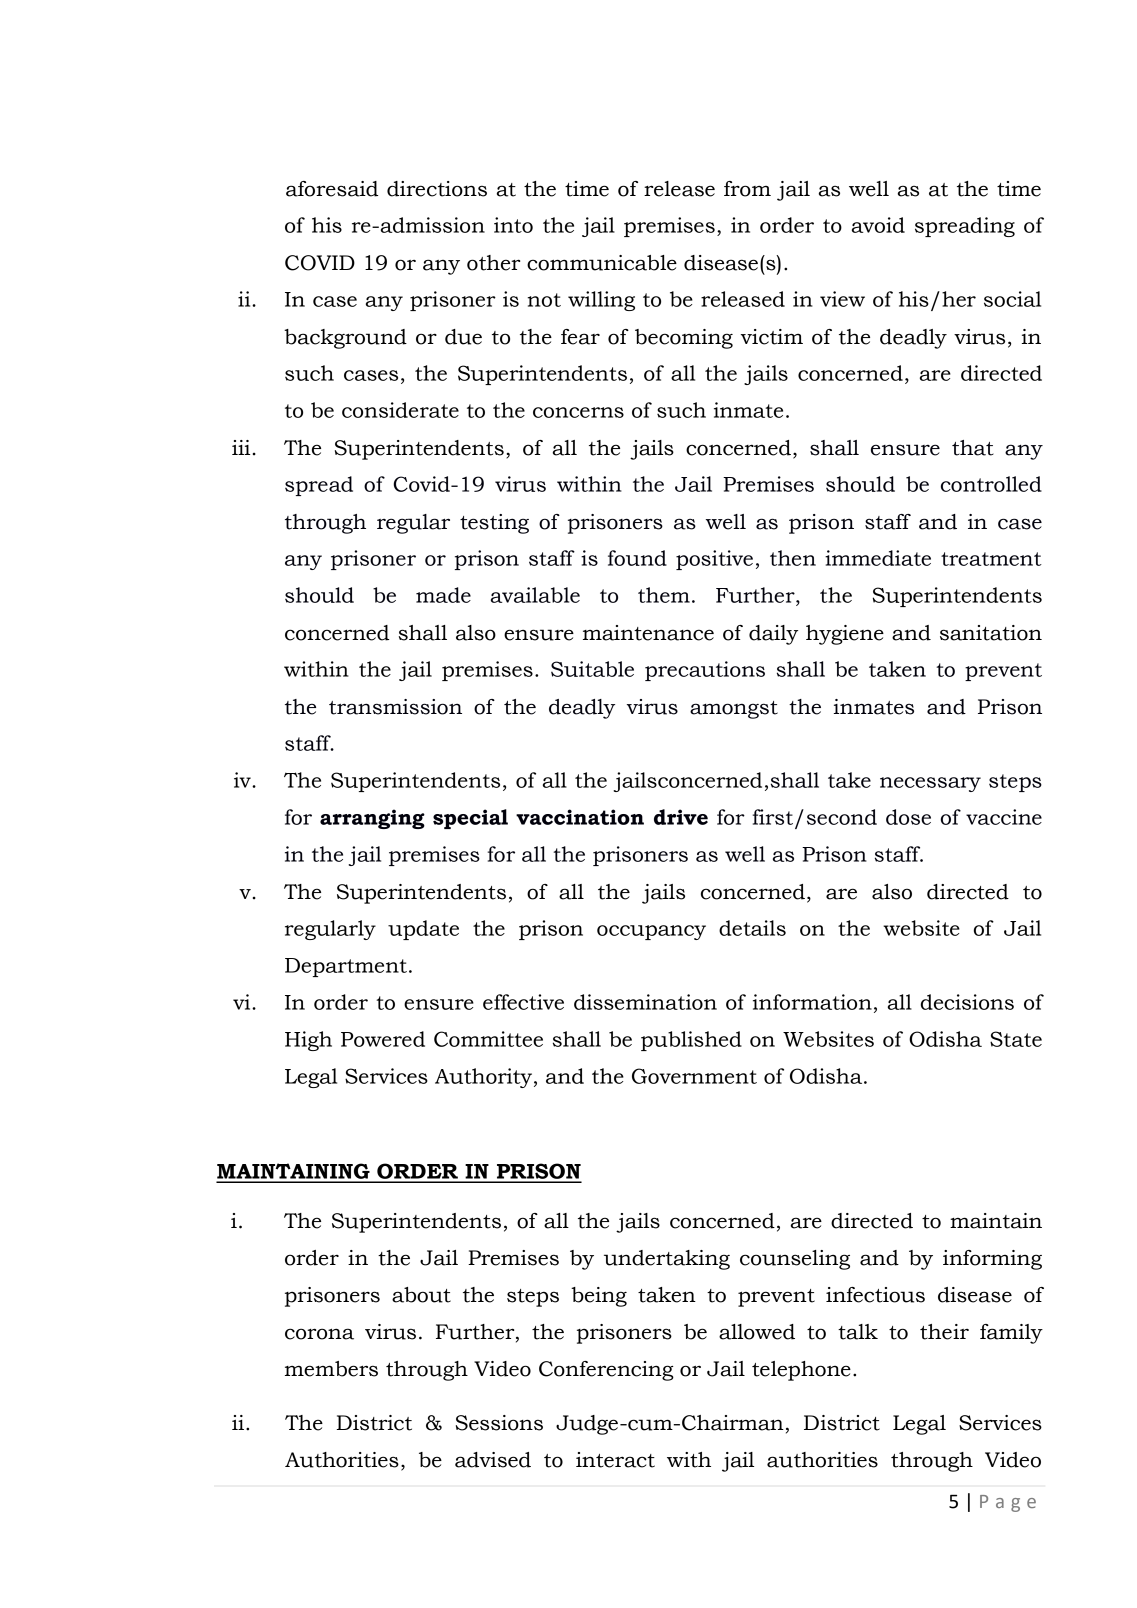 This image has width=1137, height=1608. I want to click on interact, so click(615, 1460).
